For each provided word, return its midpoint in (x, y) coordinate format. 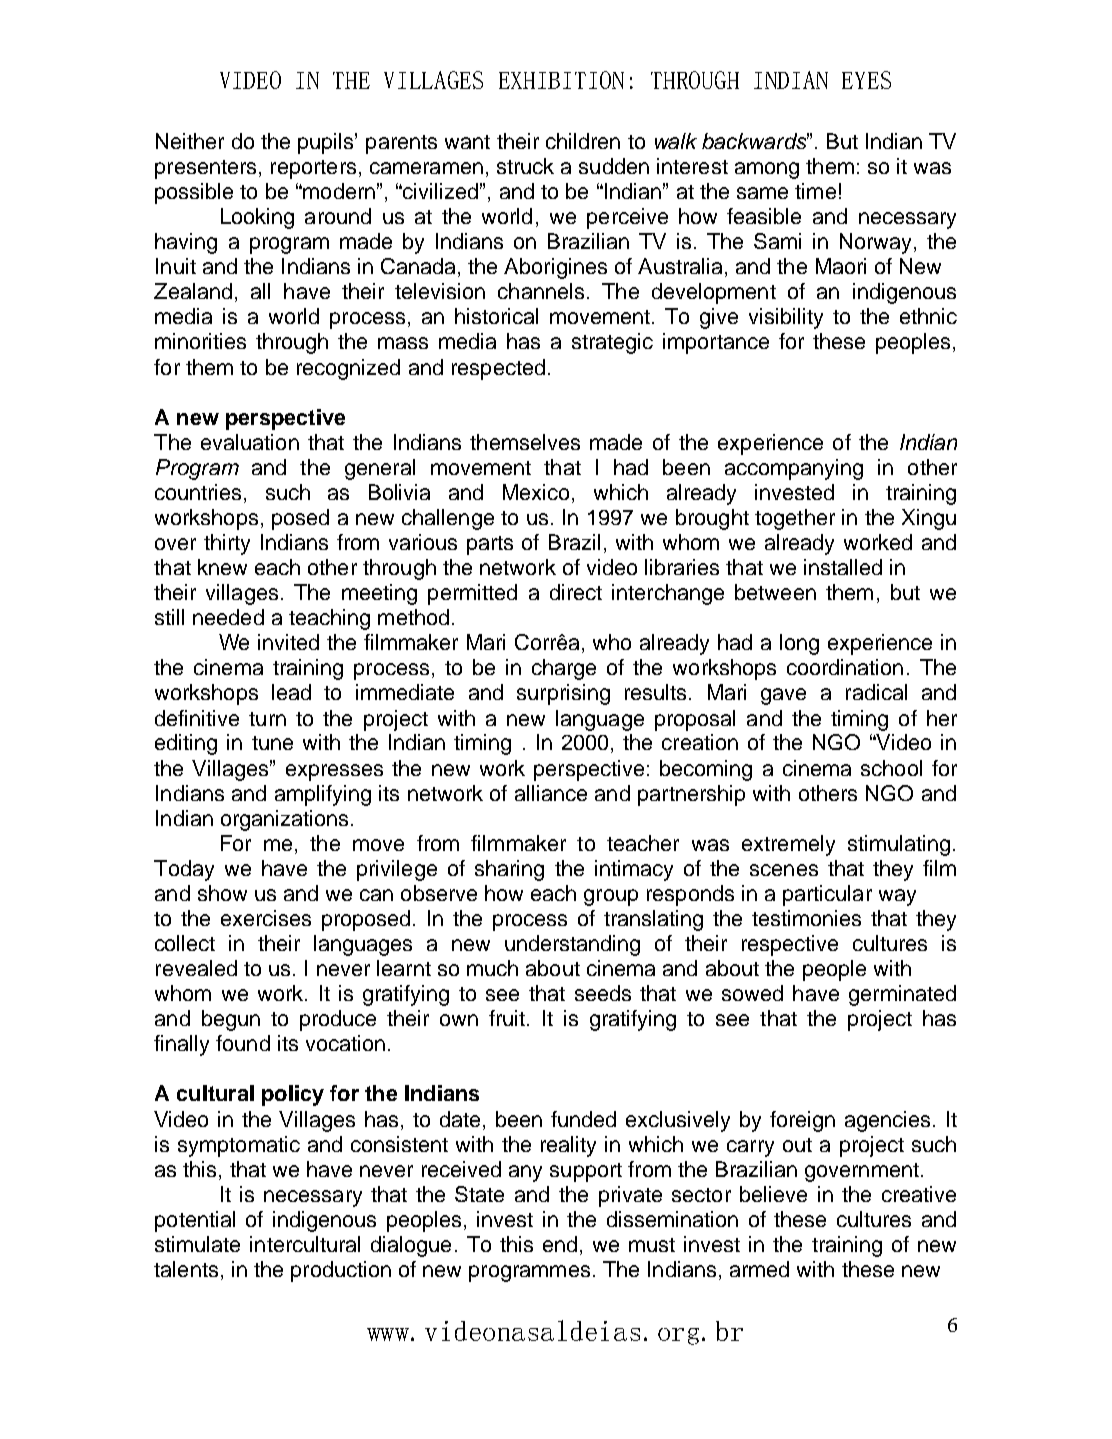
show (222, 893)
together (795, 519)
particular (827, 895)
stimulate (197, 1244)
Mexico (538, 492)
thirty (227, 544)
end (560, 1244)
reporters (313, 169)
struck (525, 166)
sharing (509, 870)
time (815, 191)
